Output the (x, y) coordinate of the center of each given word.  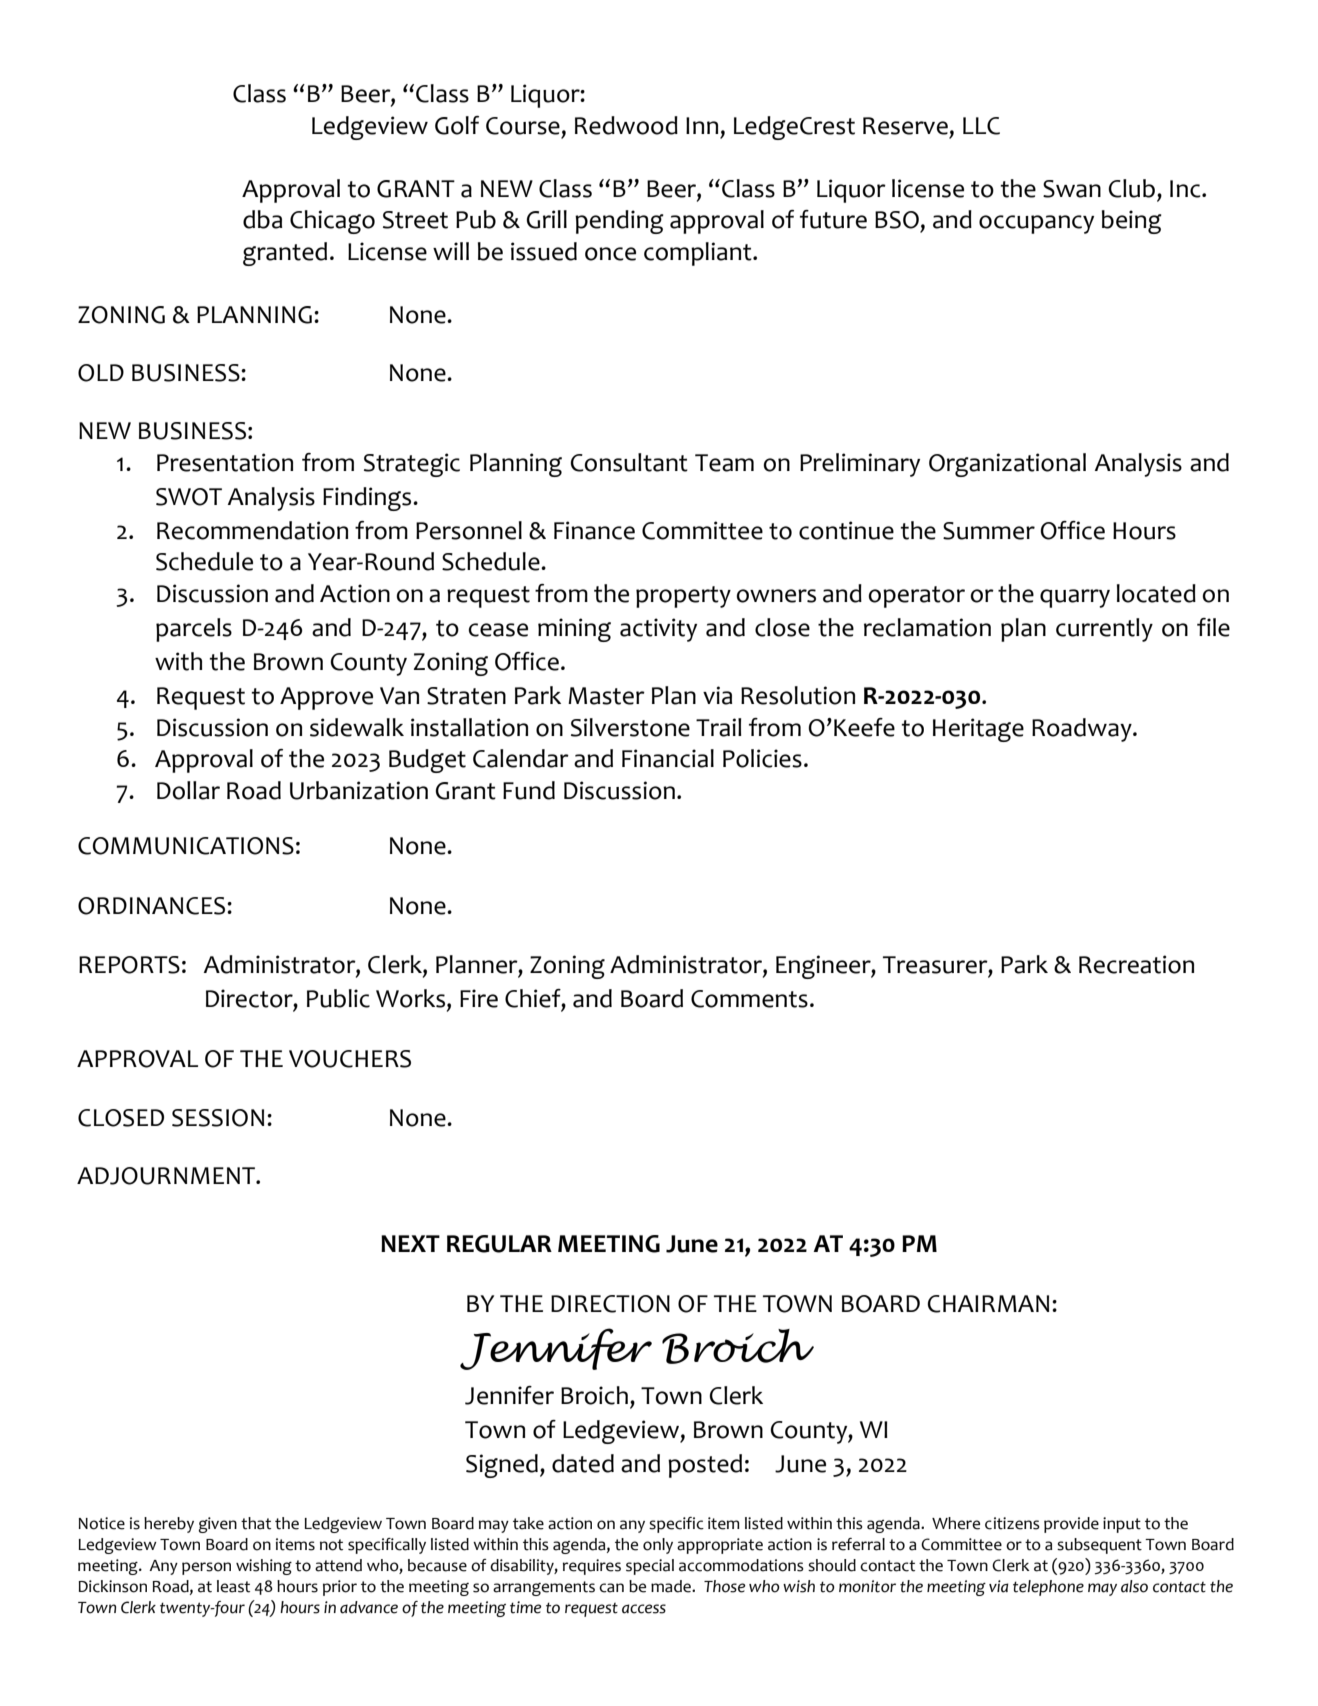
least (233, 1586)
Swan (1072, 189)
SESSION (218, 1118)
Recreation (1136, 964)
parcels (194, 630)
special (650, 1567)
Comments (749, 999)
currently (1104, 630)
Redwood (626, 125)
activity (658, 630)
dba (262, 219)
